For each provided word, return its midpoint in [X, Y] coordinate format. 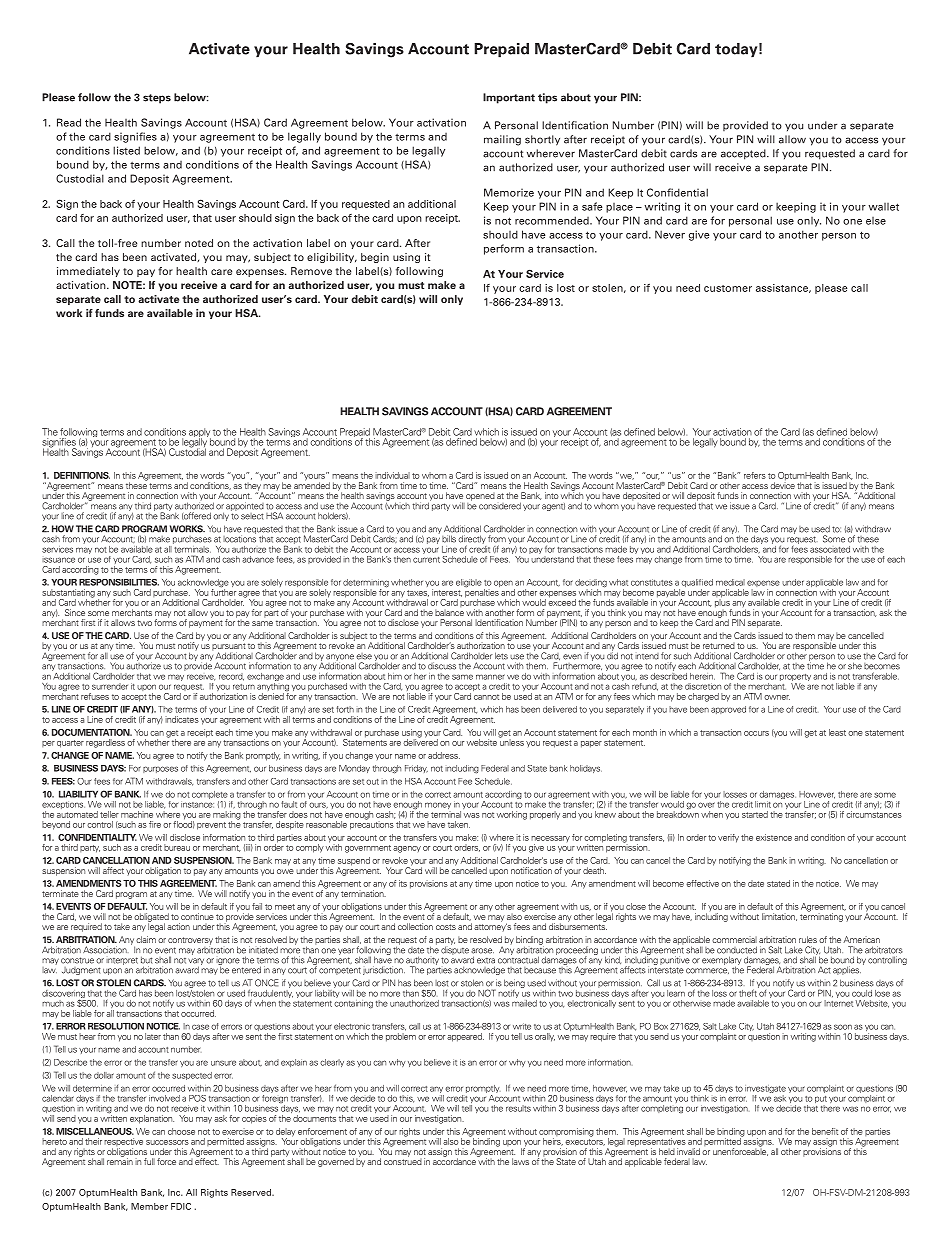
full [149, 1161]
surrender [110, 686]
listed [126, 150]
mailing [502, 140]
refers [755, 475]
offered [196, 516]
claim [146, 939]
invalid [688, 1151]
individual [392, 475]
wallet [884, 207]
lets [501, 656]
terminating [821, 916]
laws [520, 1161]
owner [777, 697]
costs [446, 927]
